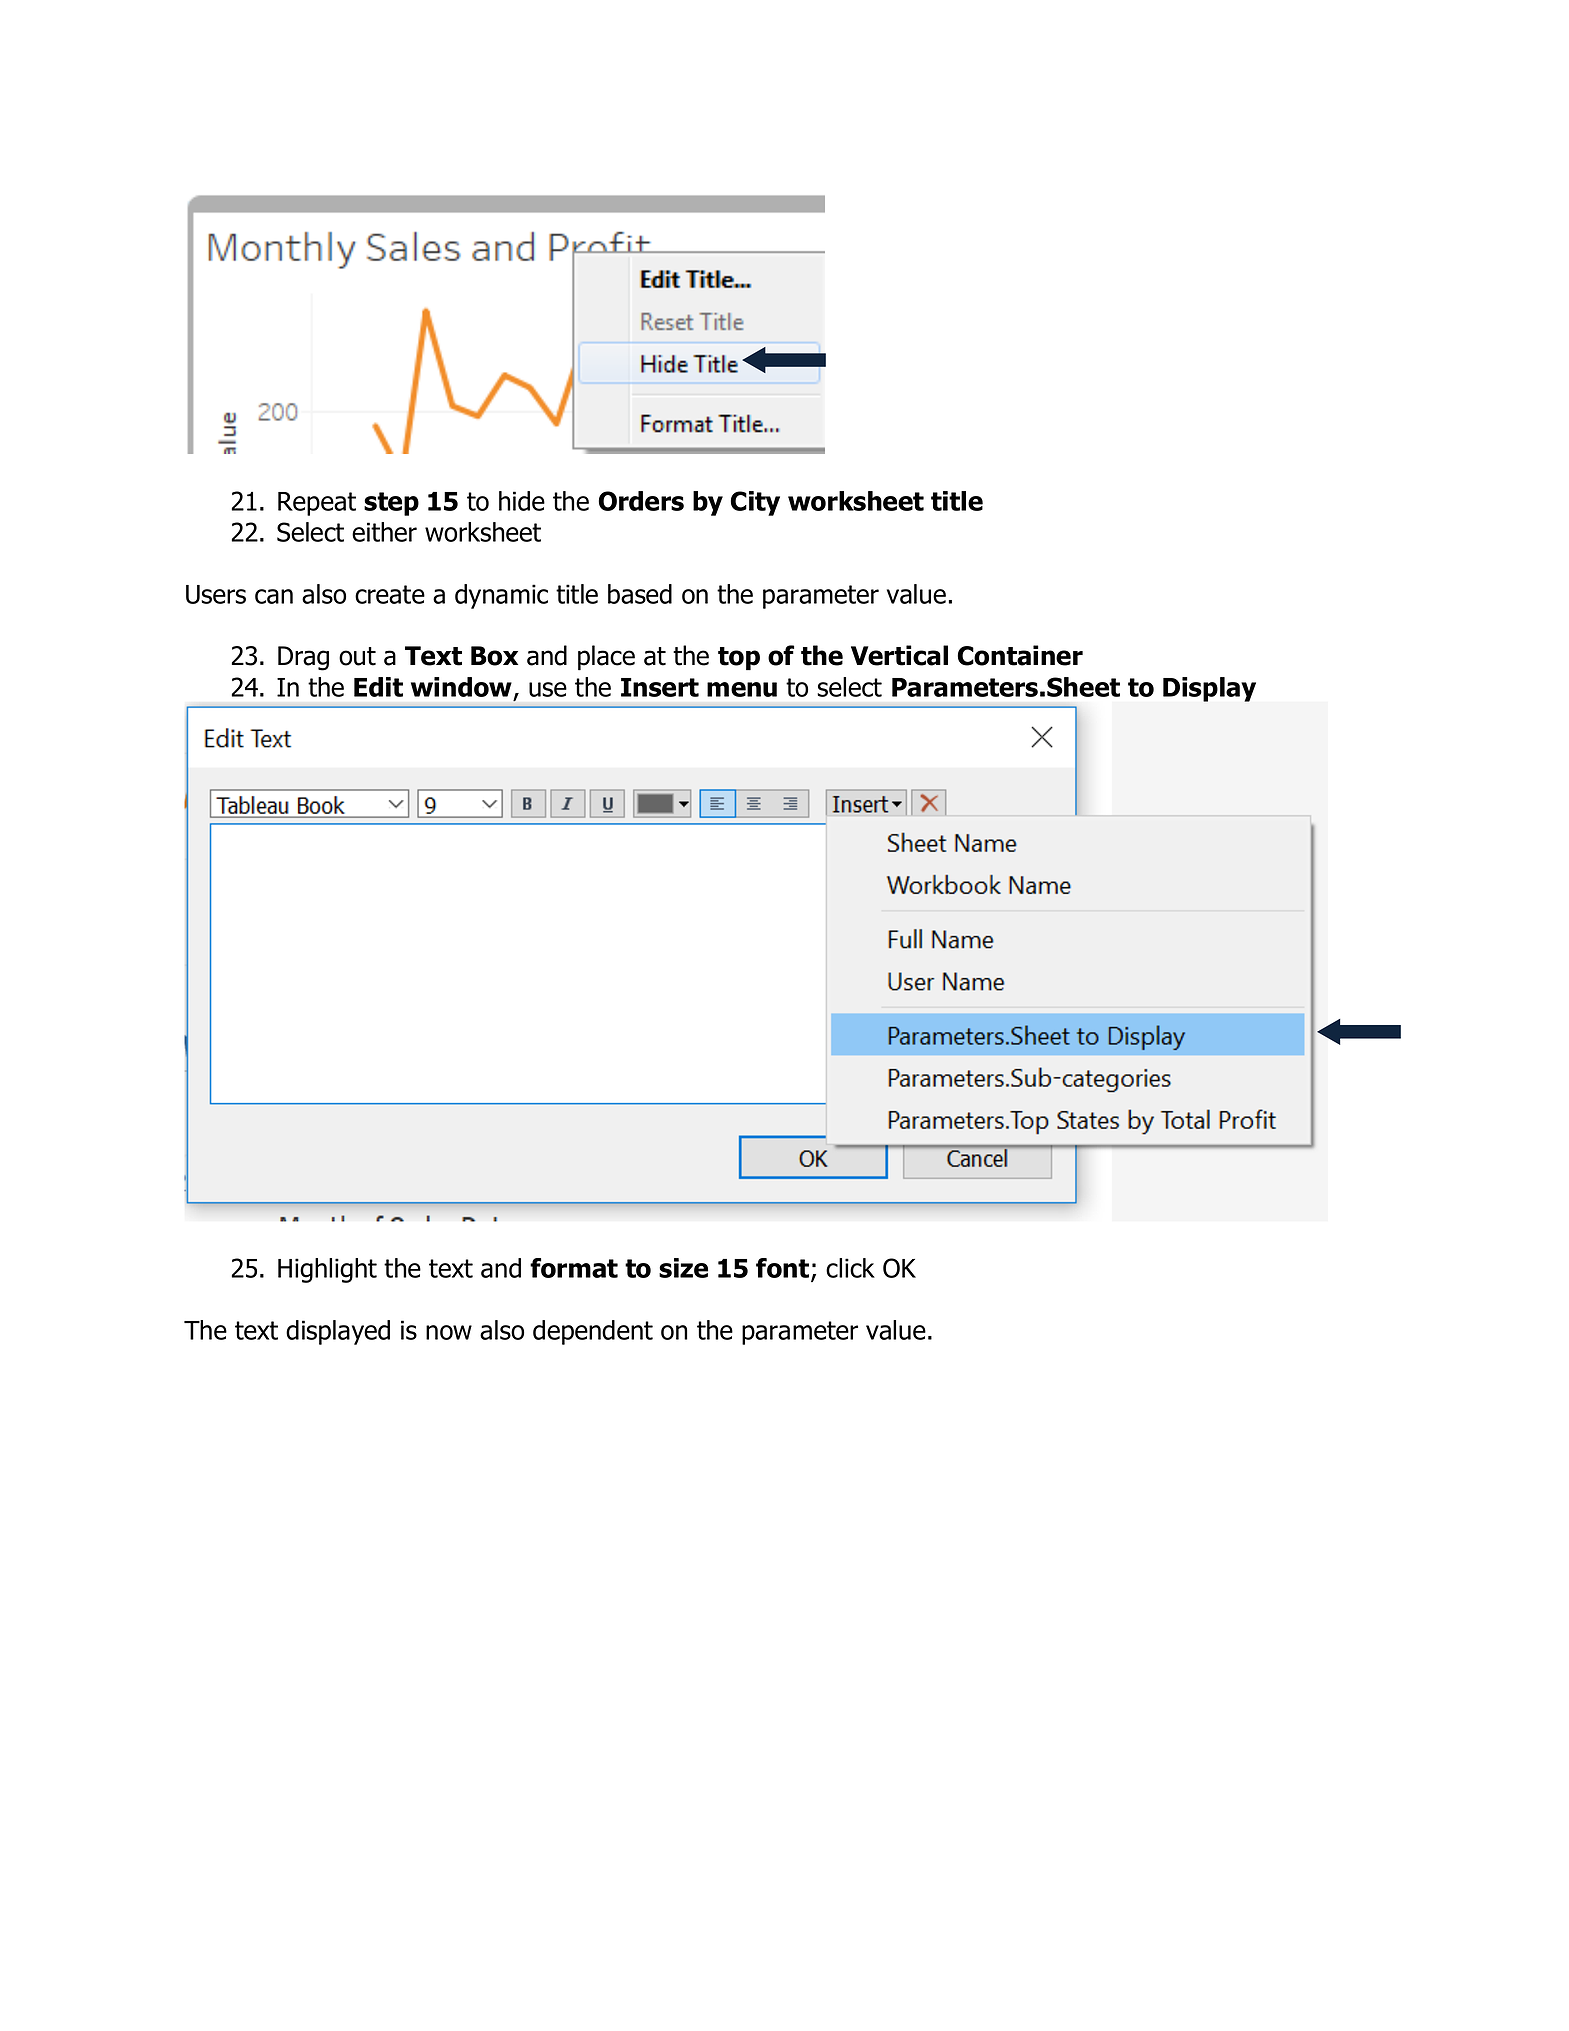 The height and width of the screenshot is (2031, 1569). What do you see at coordinates (660, 687) in the screenshot?
I see `Insert` at bounding box center [660, 687].
